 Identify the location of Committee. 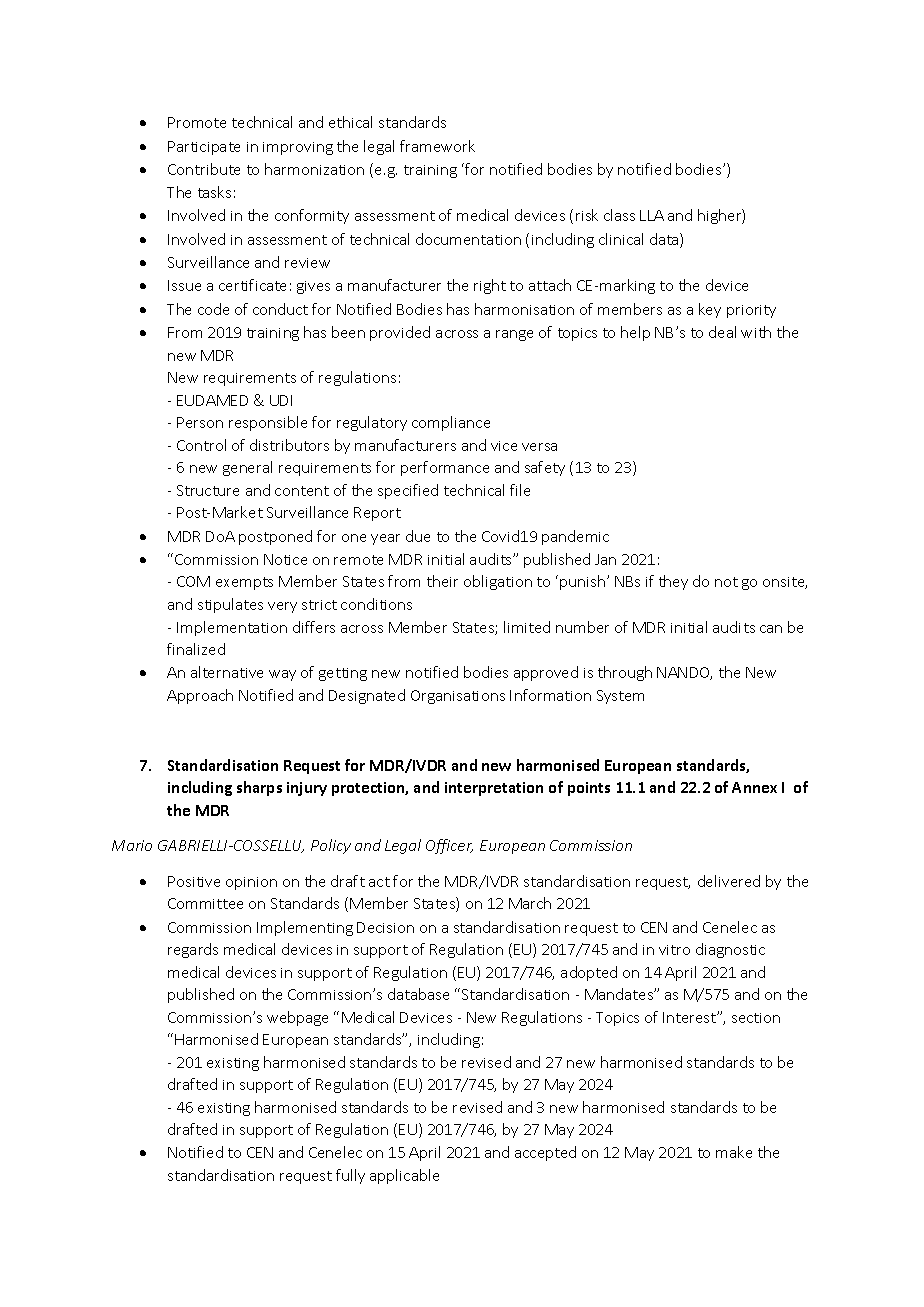
(205, 903).
